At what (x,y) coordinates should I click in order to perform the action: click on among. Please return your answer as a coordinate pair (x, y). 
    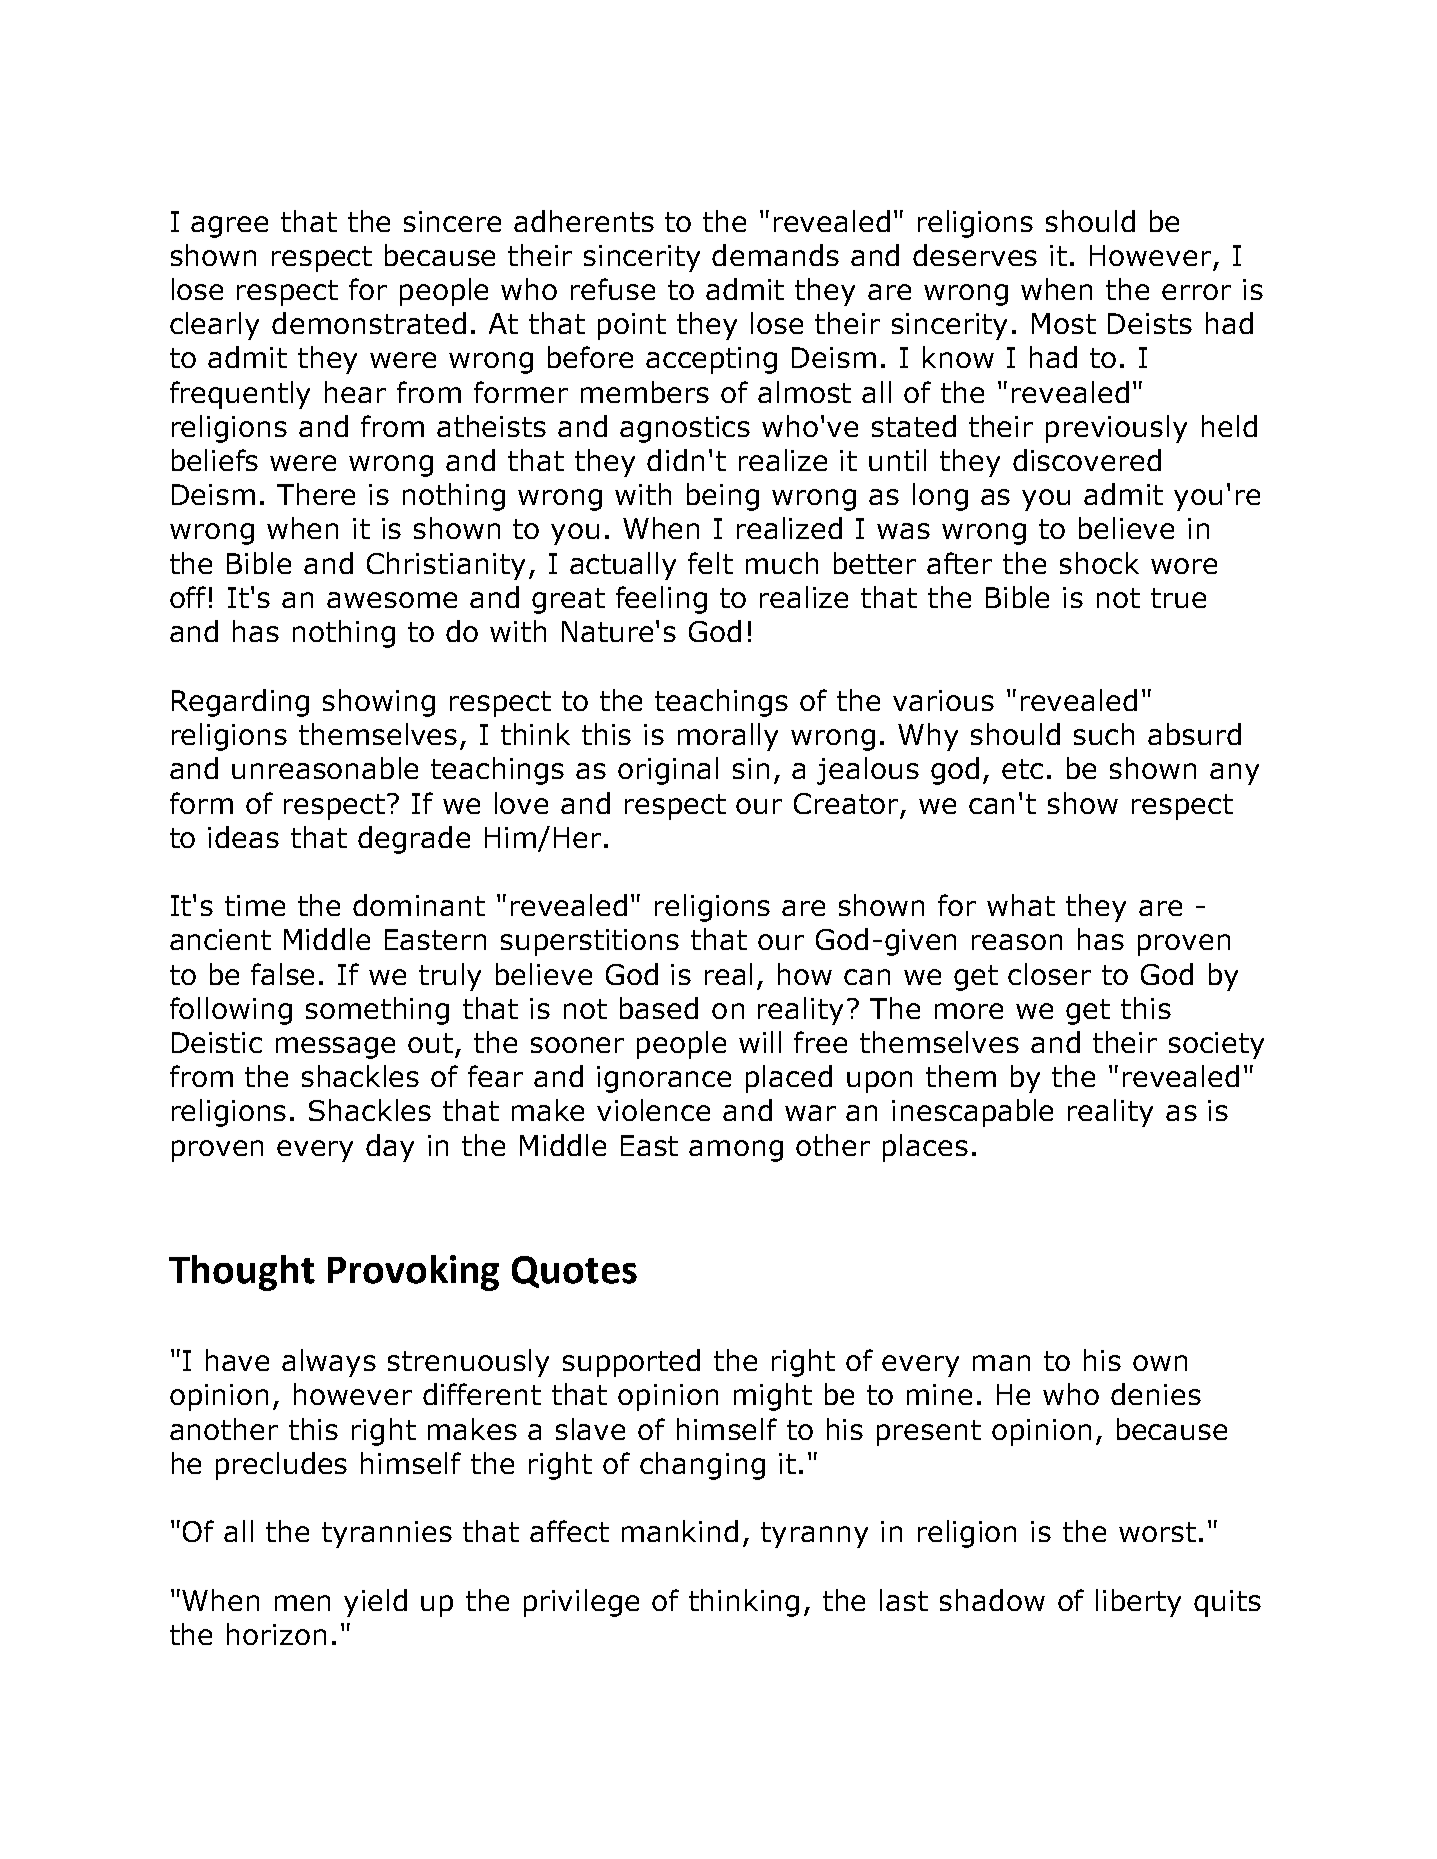
    Looking at the image, I should click on (736, 1151).
